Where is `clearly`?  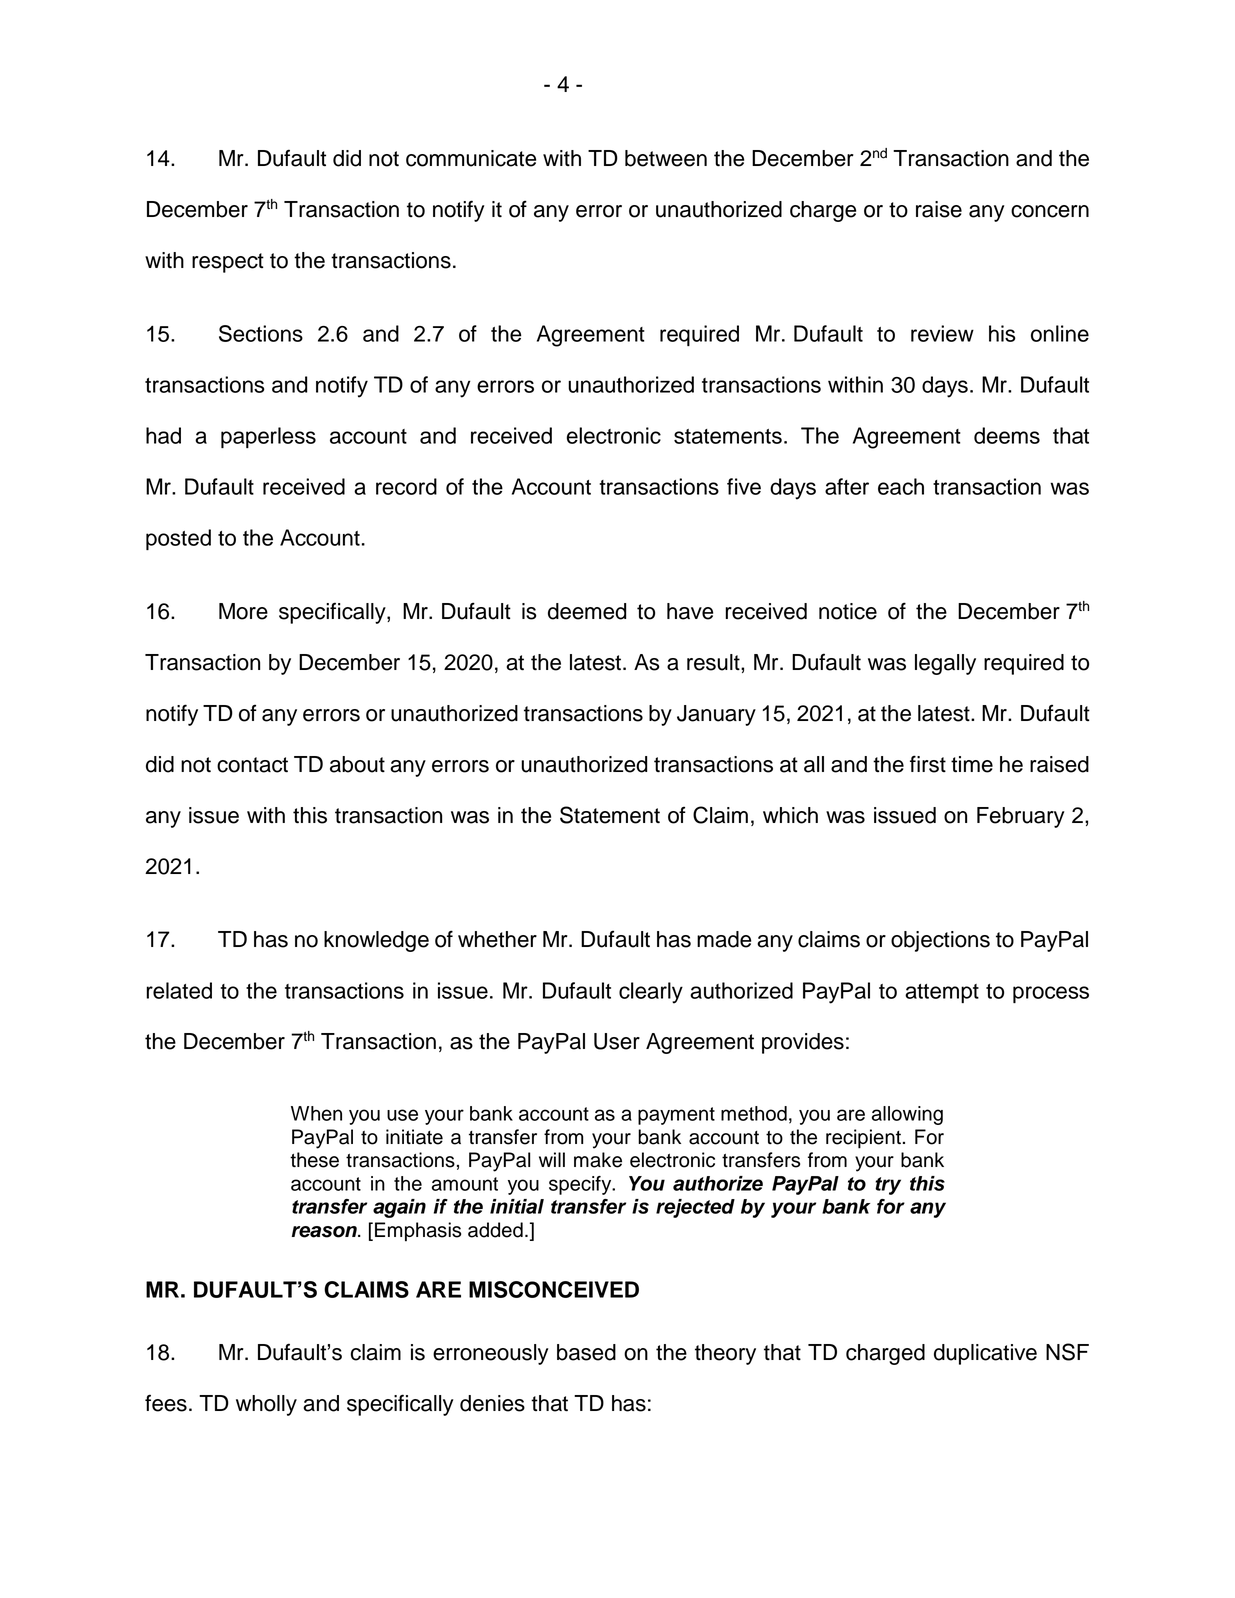 clearly is located at coordinates (651, 993).
